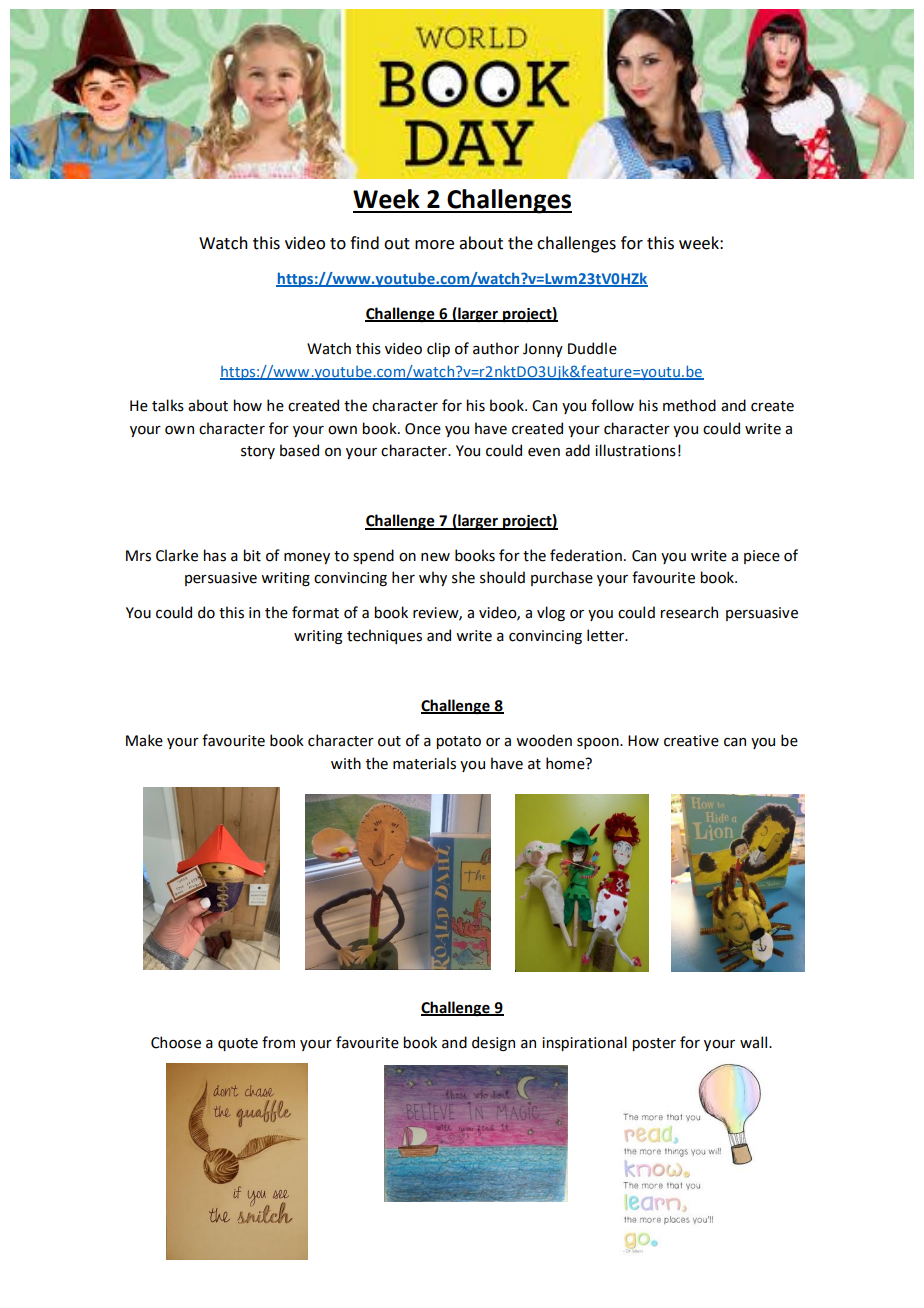 Image resolution: width=924 pixels, height=1308 pixels. I want to click on find, so click(364, 243).
